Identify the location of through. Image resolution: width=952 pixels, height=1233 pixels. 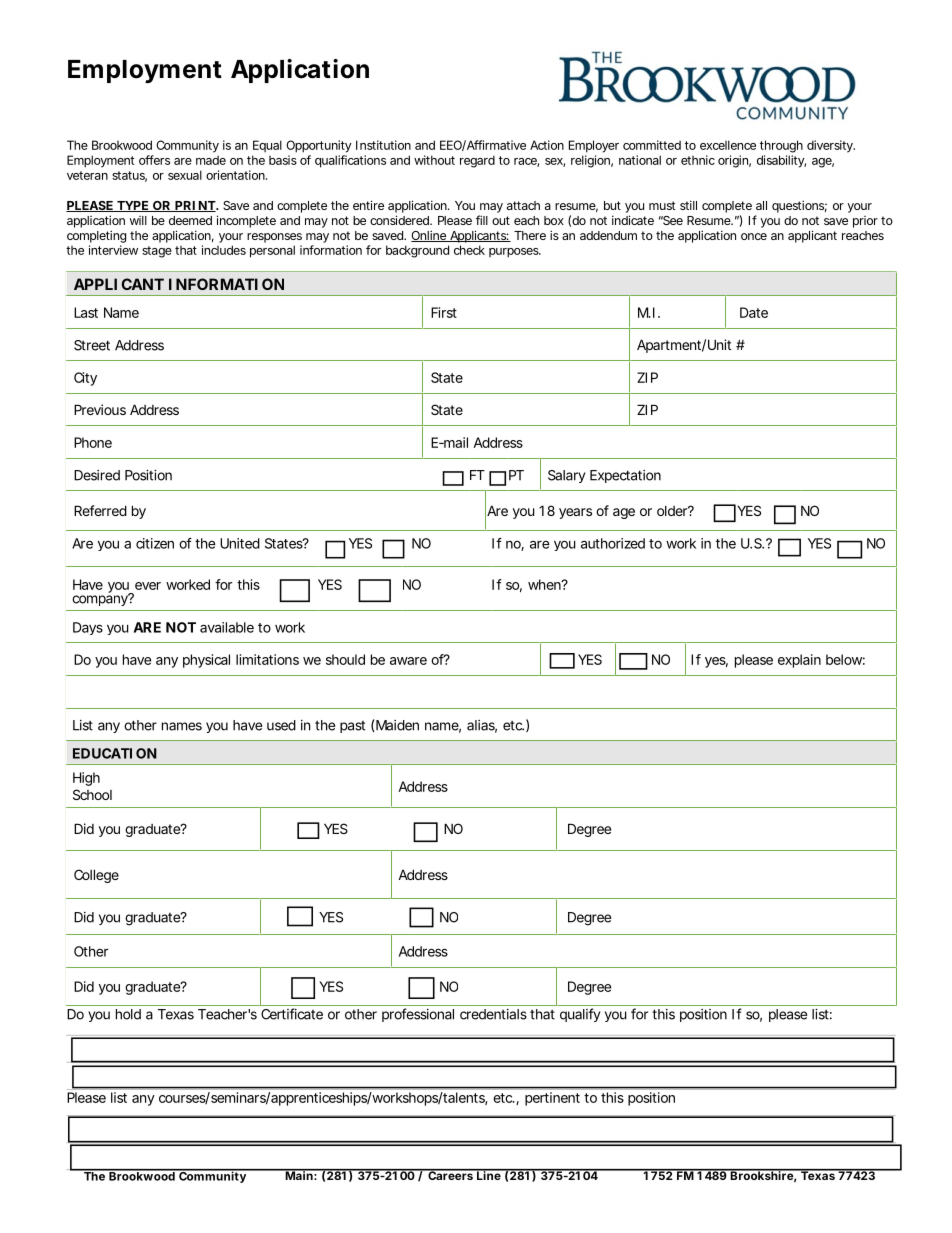
(781, 146).
